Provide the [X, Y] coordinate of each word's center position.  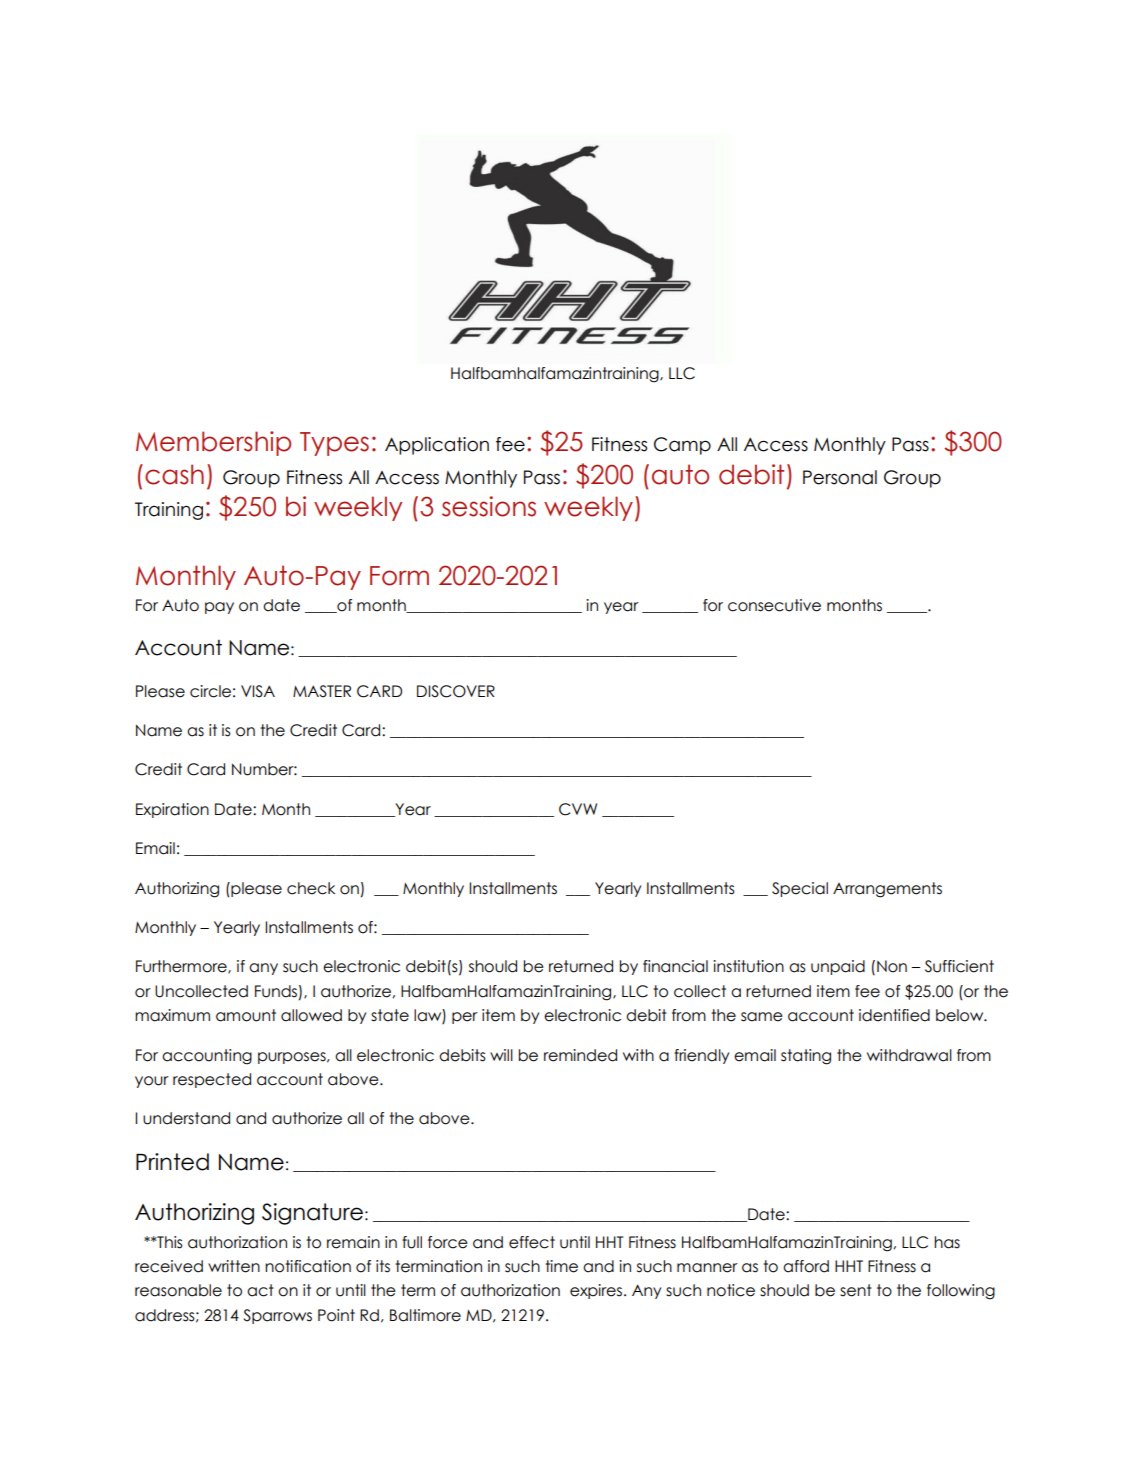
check [311, 888]
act [260, 1290]
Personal [840, 477]
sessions [489, 506]
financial [675, 966]
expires [597, 1291]
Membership [213, 443]
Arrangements [887, 890]
